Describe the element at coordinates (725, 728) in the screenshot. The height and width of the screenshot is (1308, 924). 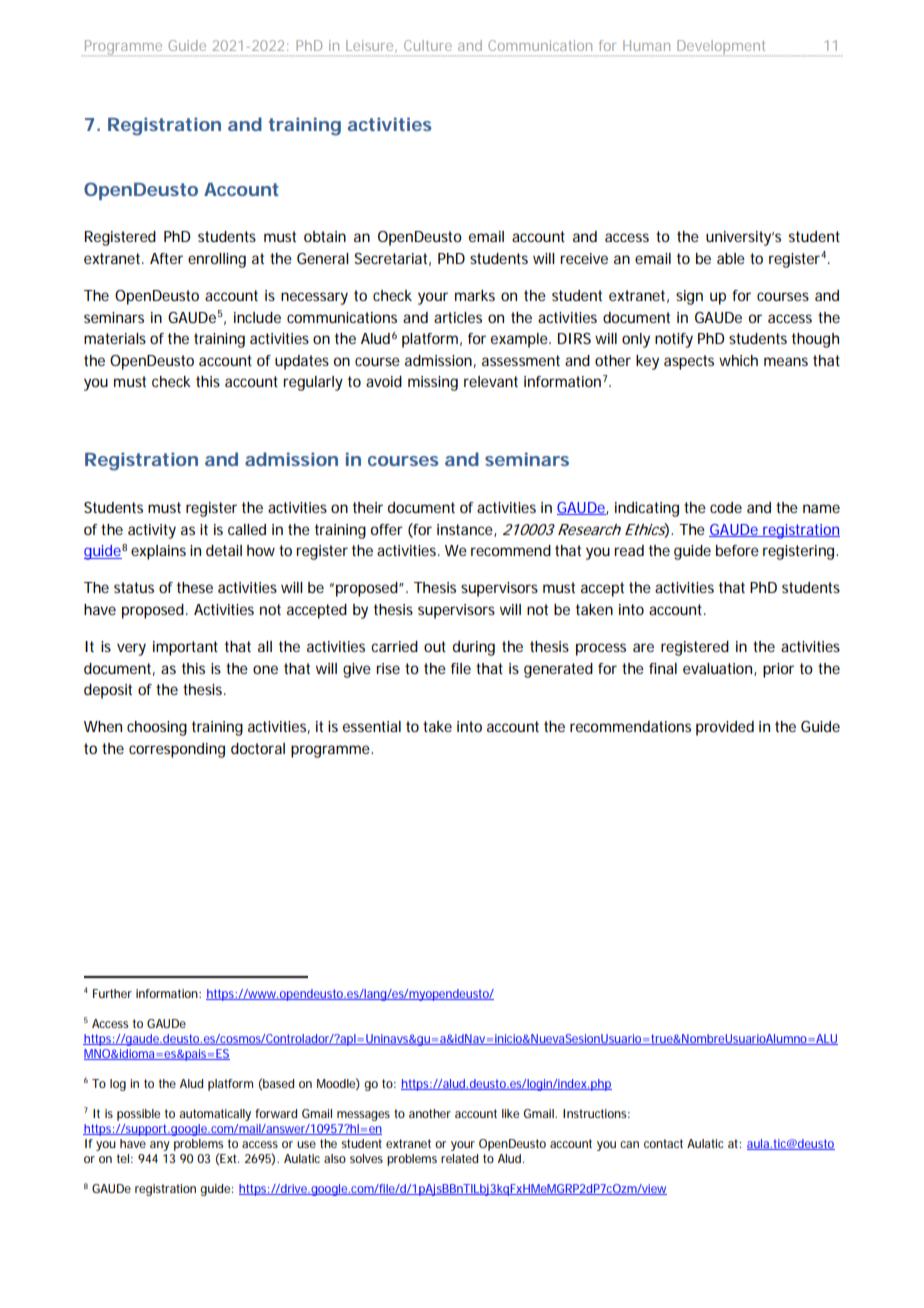
I see `provided` at that location.
